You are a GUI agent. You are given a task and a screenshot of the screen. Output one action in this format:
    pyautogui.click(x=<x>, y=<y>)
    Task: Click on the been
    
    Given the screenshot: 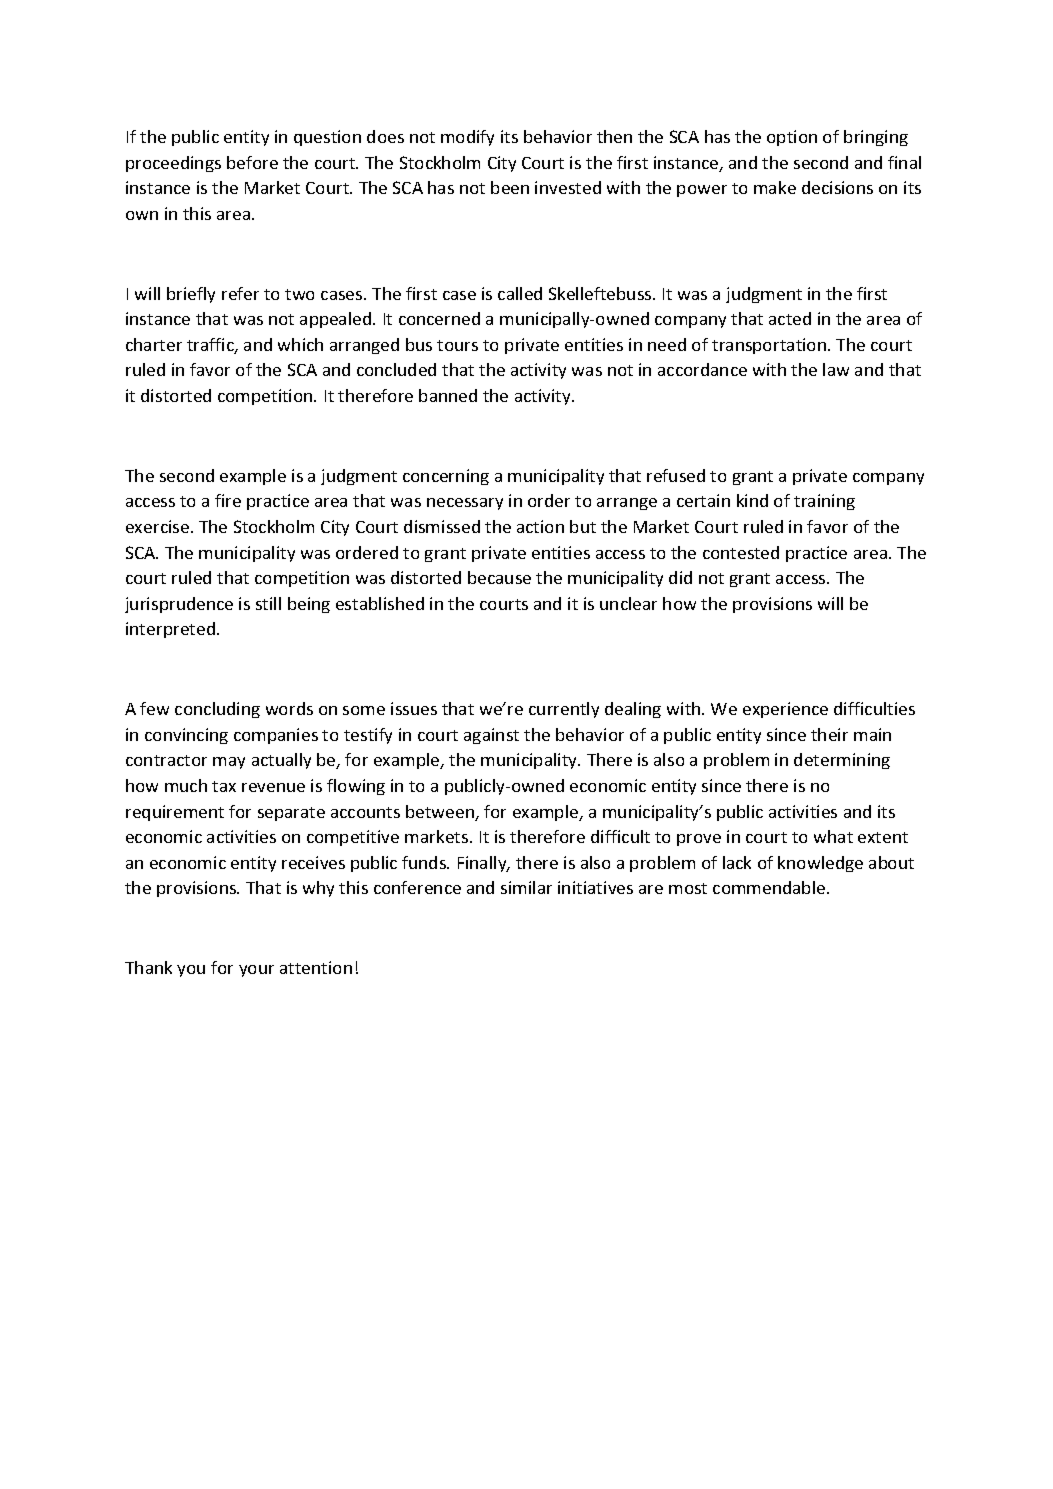 What is the action you would take?
    pyautogui.click(x=510, y=187)
